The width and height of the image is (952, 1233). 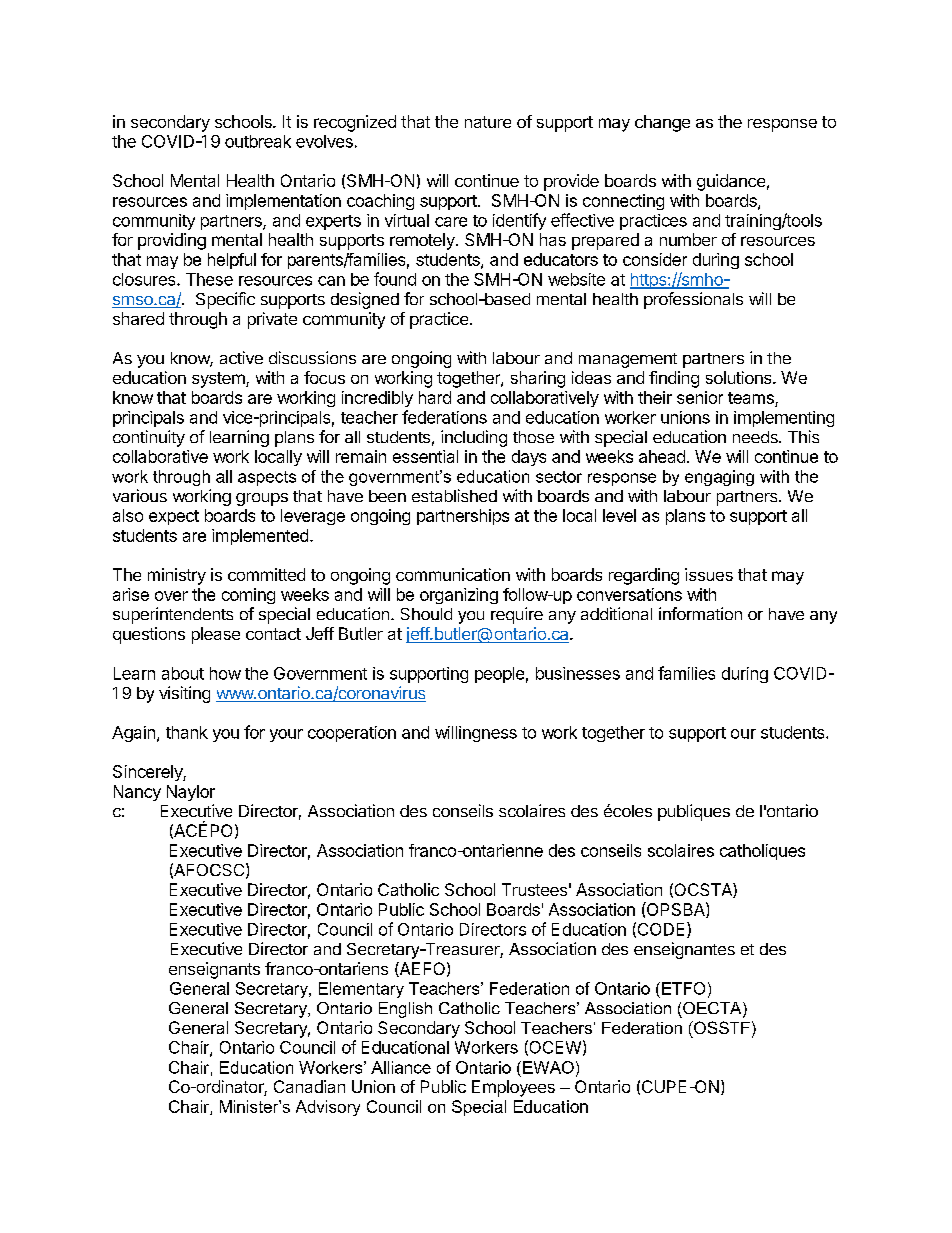 I want to click on OECTA, so click(x=713, y=1009).
